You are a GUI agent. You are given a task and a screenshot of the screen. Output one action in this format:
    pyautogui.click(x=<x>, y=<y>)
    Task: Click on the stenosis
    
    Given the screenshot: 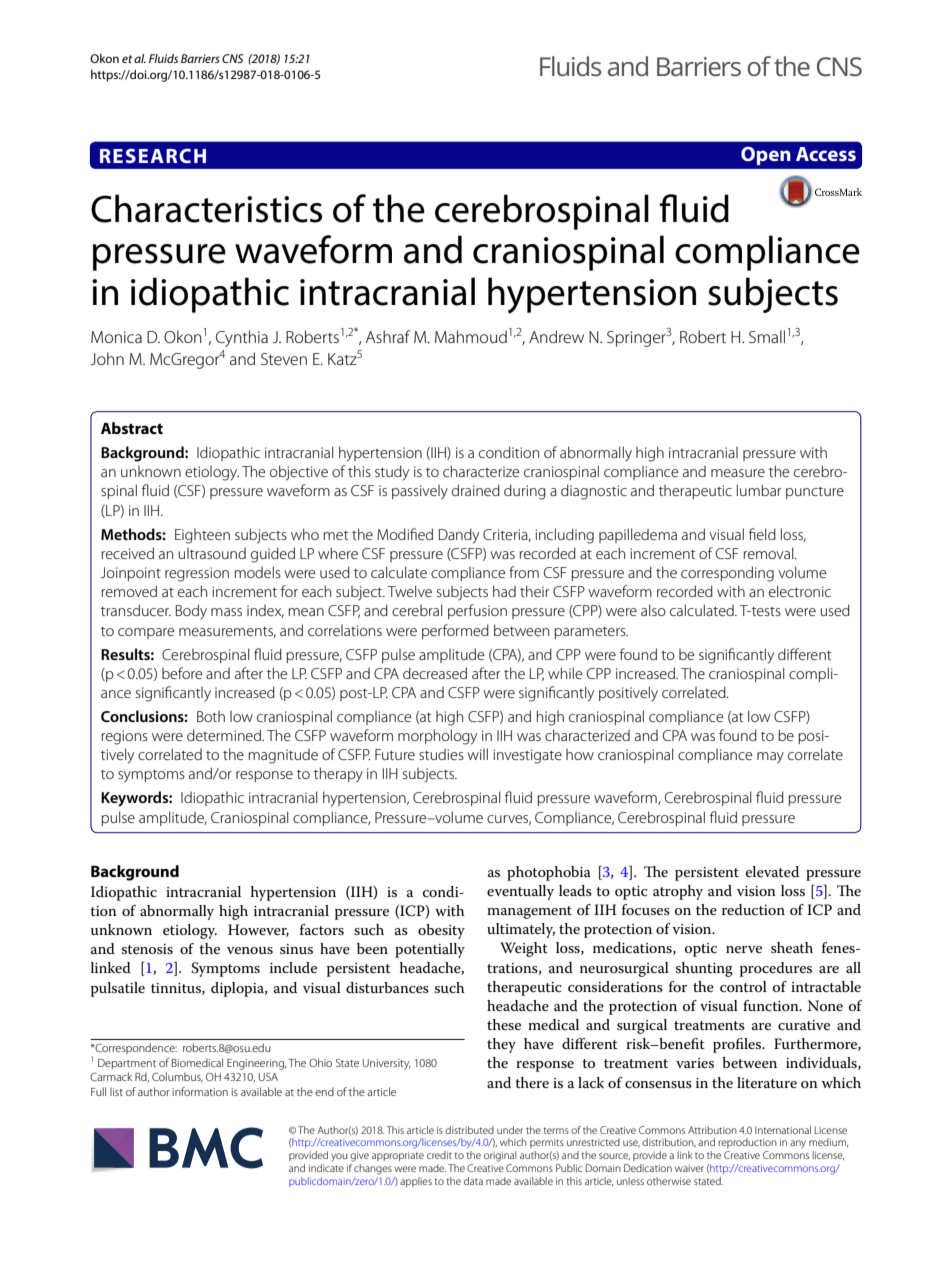 What is the action you would take?
    pyautogui.click(x=147, y=949)
